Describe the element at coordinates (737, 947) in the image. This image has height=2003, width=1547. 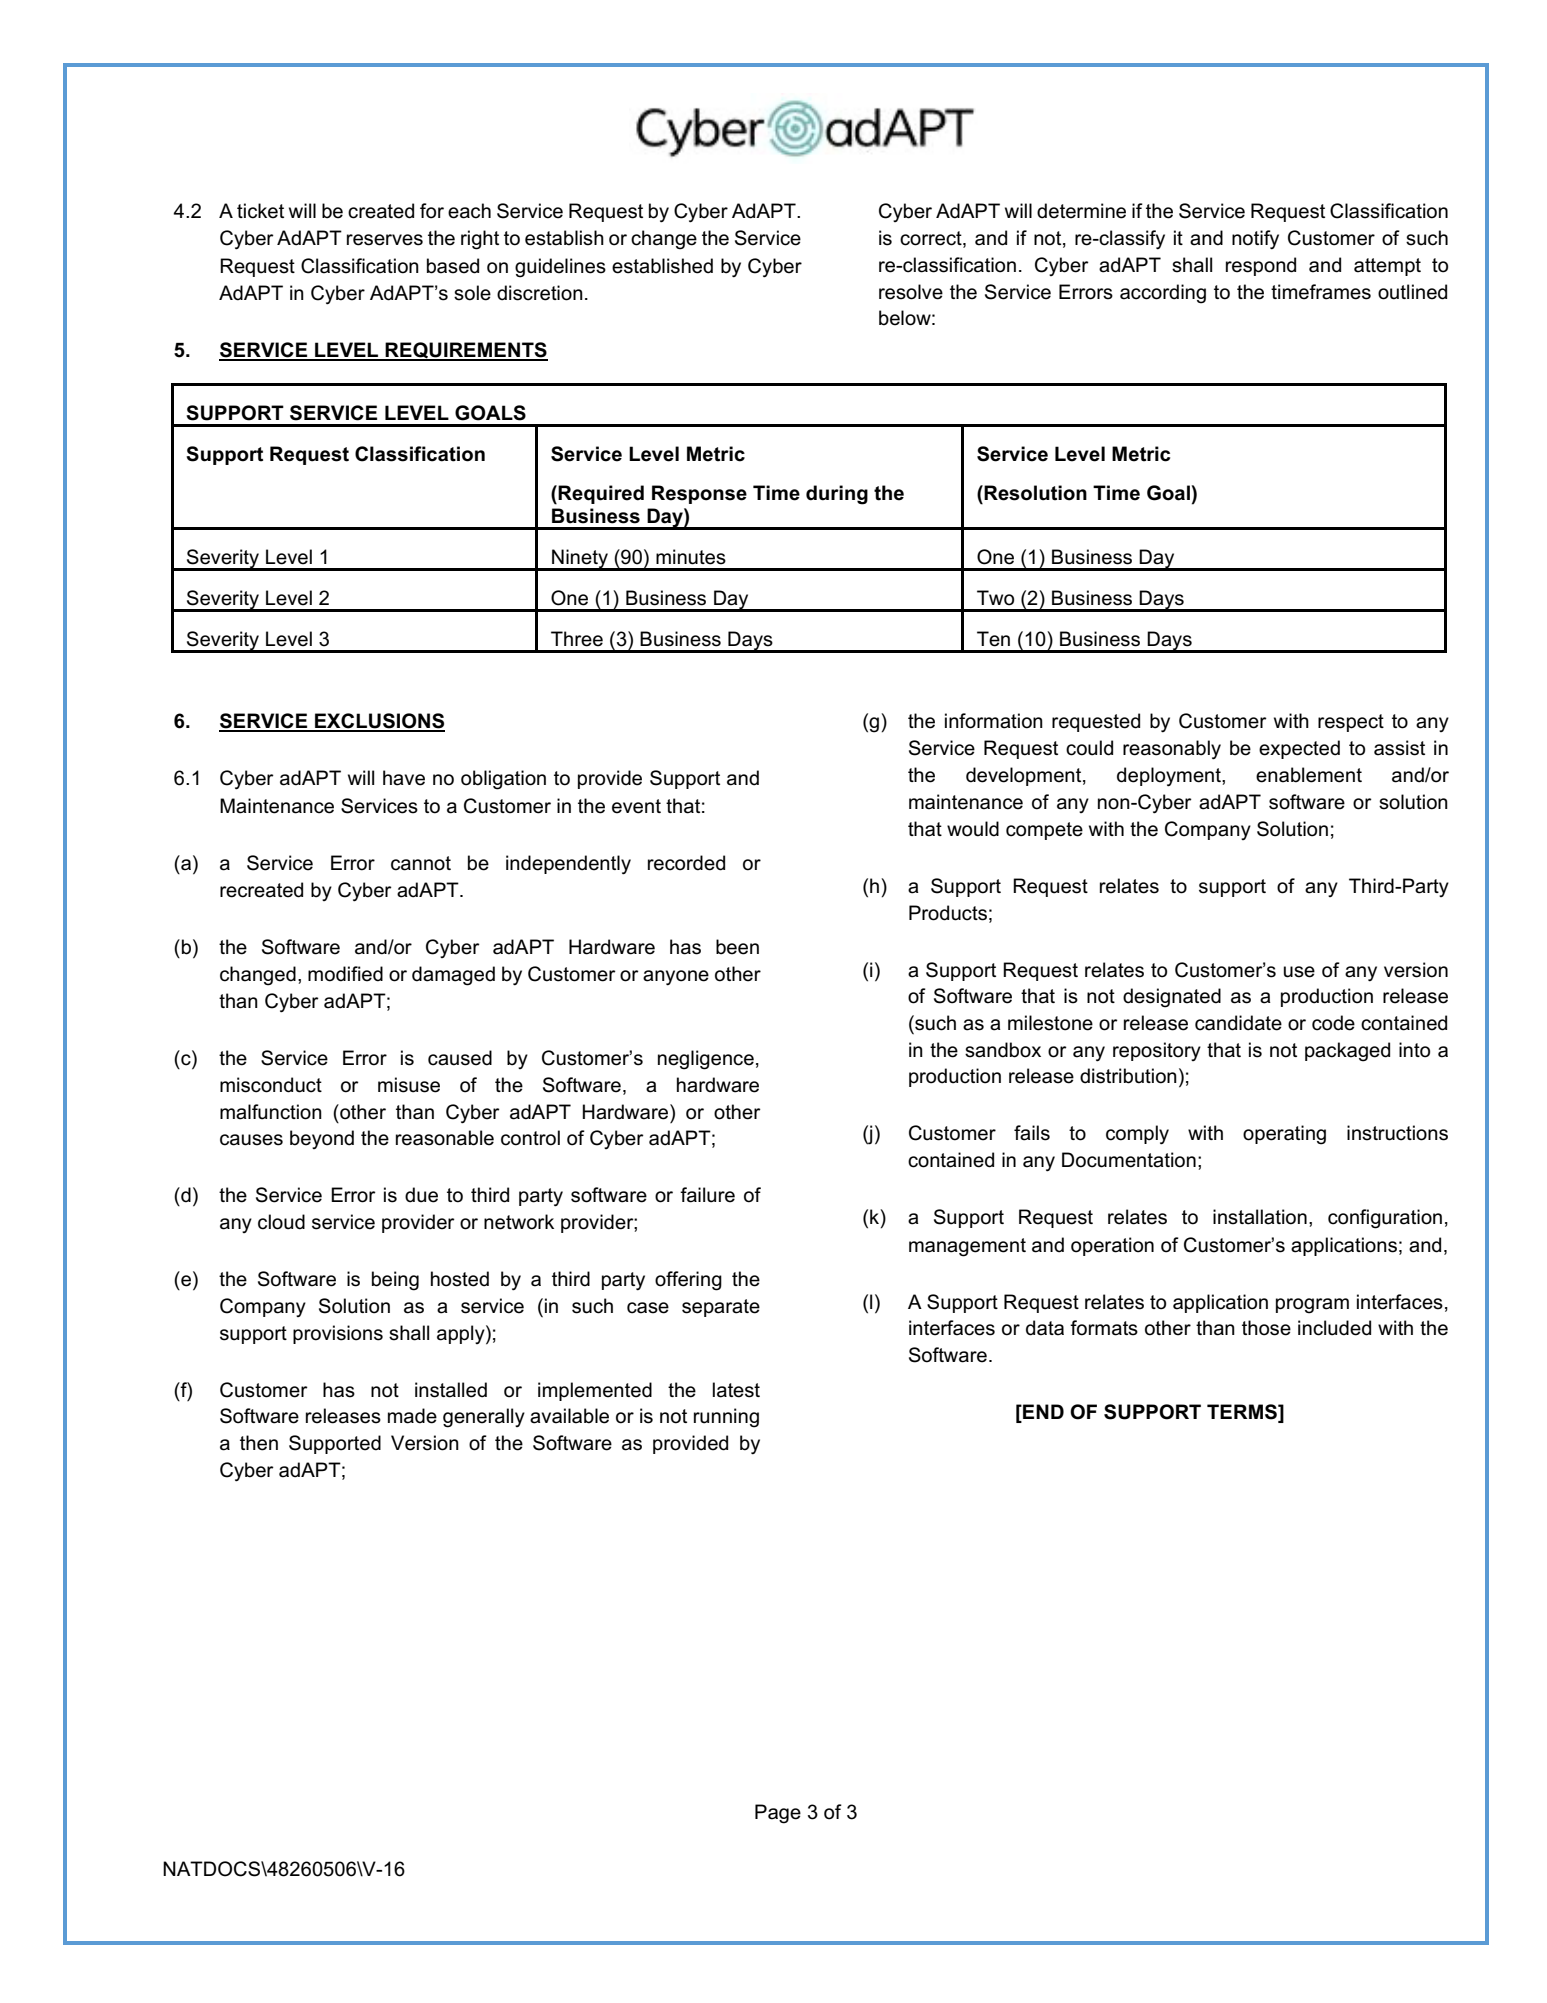
I see `been` at that location.
